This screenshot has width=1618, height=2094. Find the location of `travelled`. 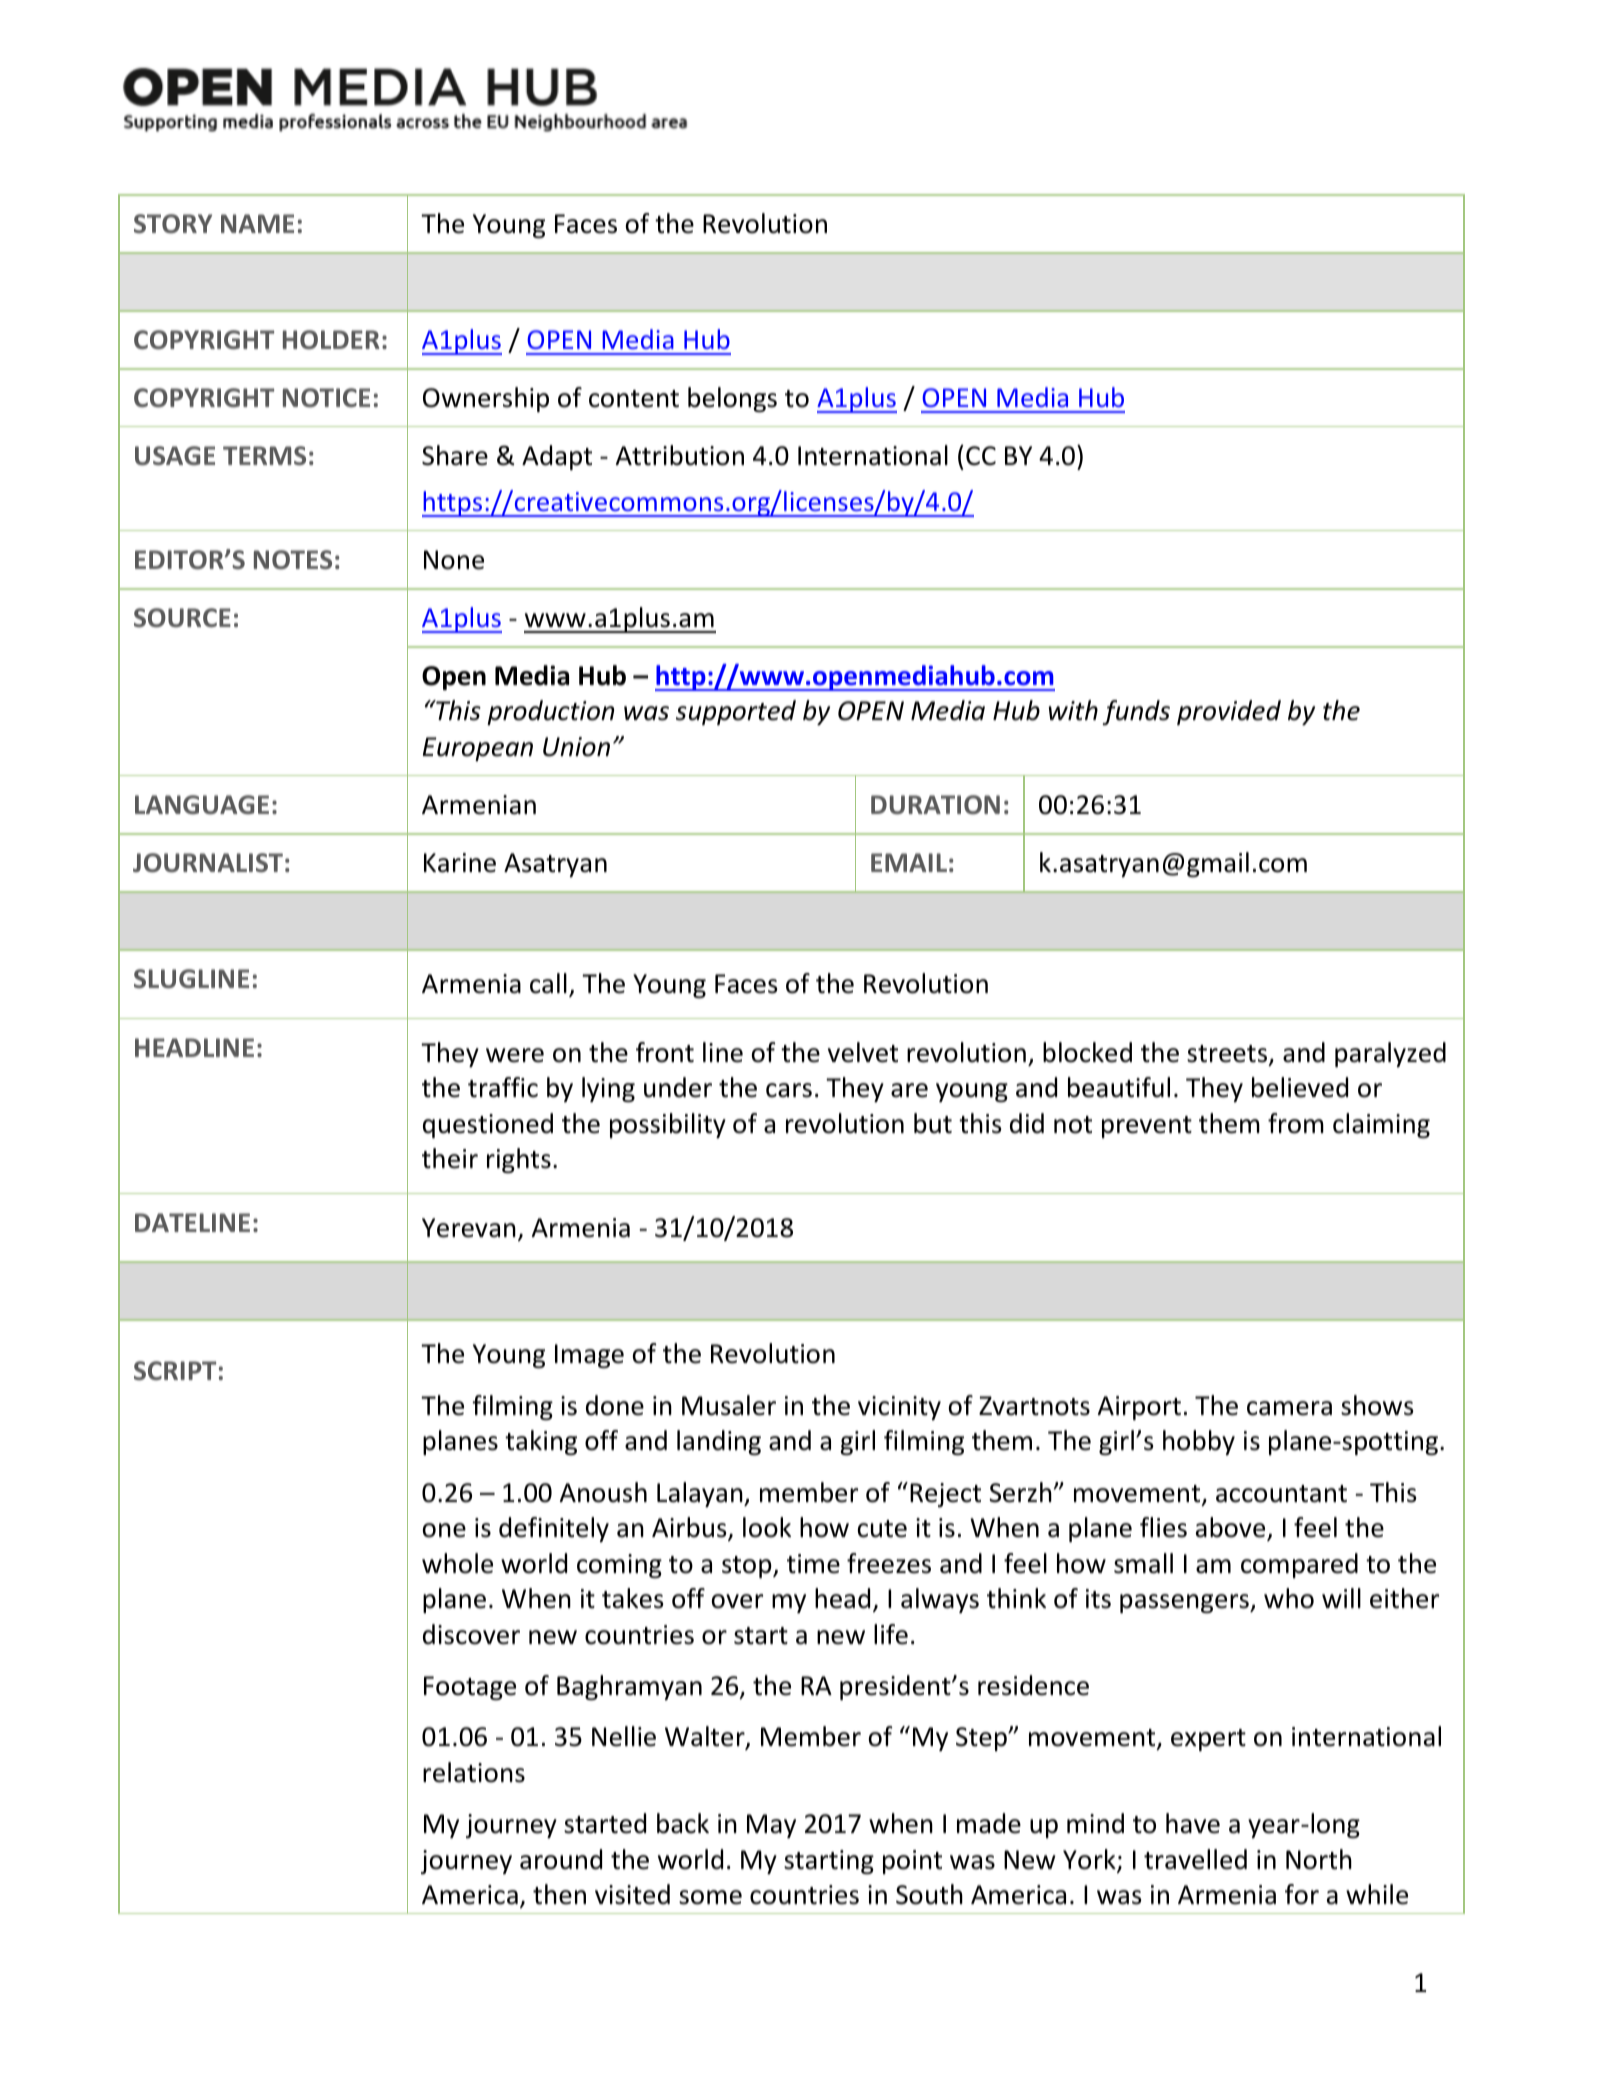

travelled is located at coordinates (1195, 1859).
